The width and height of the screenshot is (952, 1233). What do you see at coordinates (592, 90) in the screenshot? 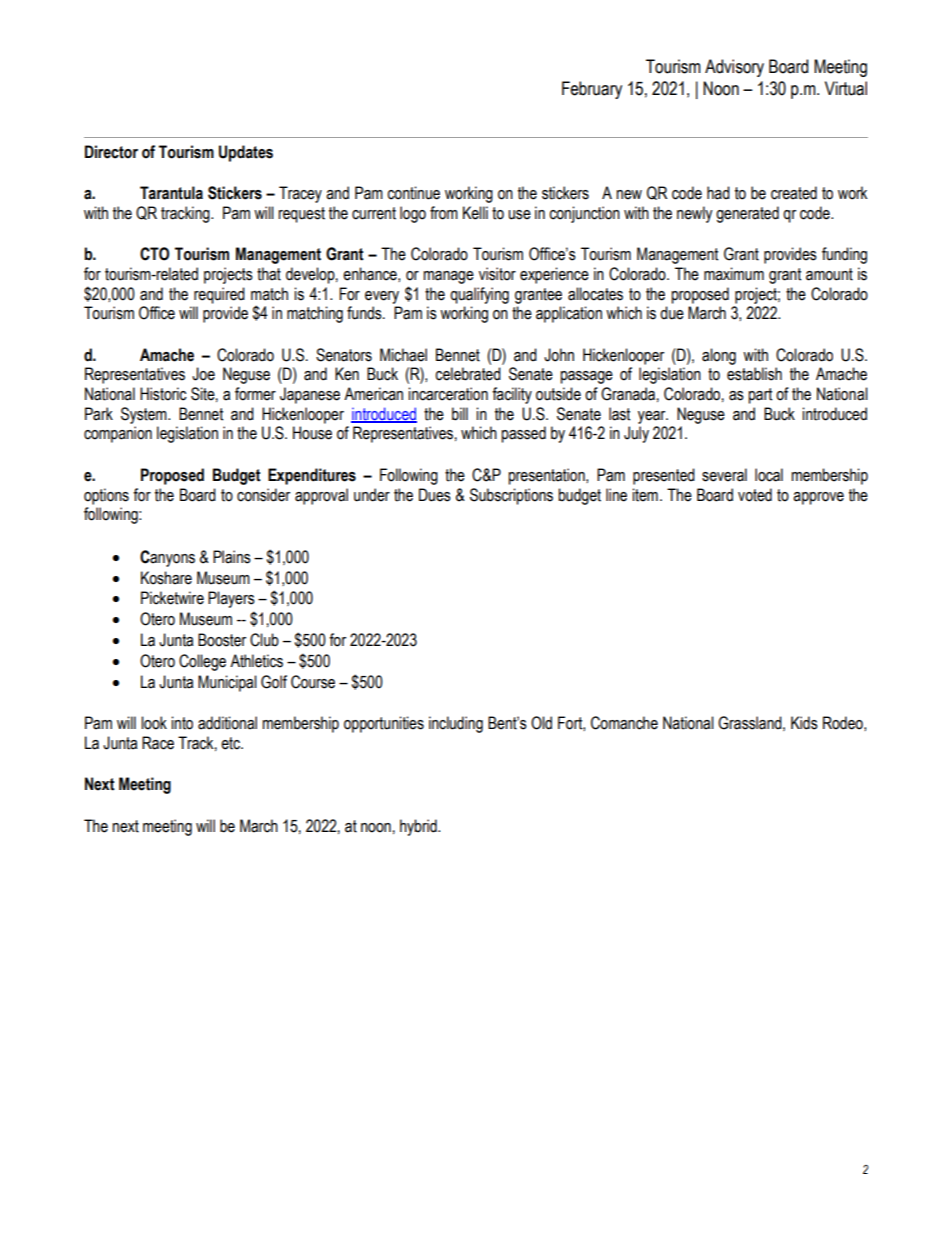
I see `February` at bounding box center [592, 90].
